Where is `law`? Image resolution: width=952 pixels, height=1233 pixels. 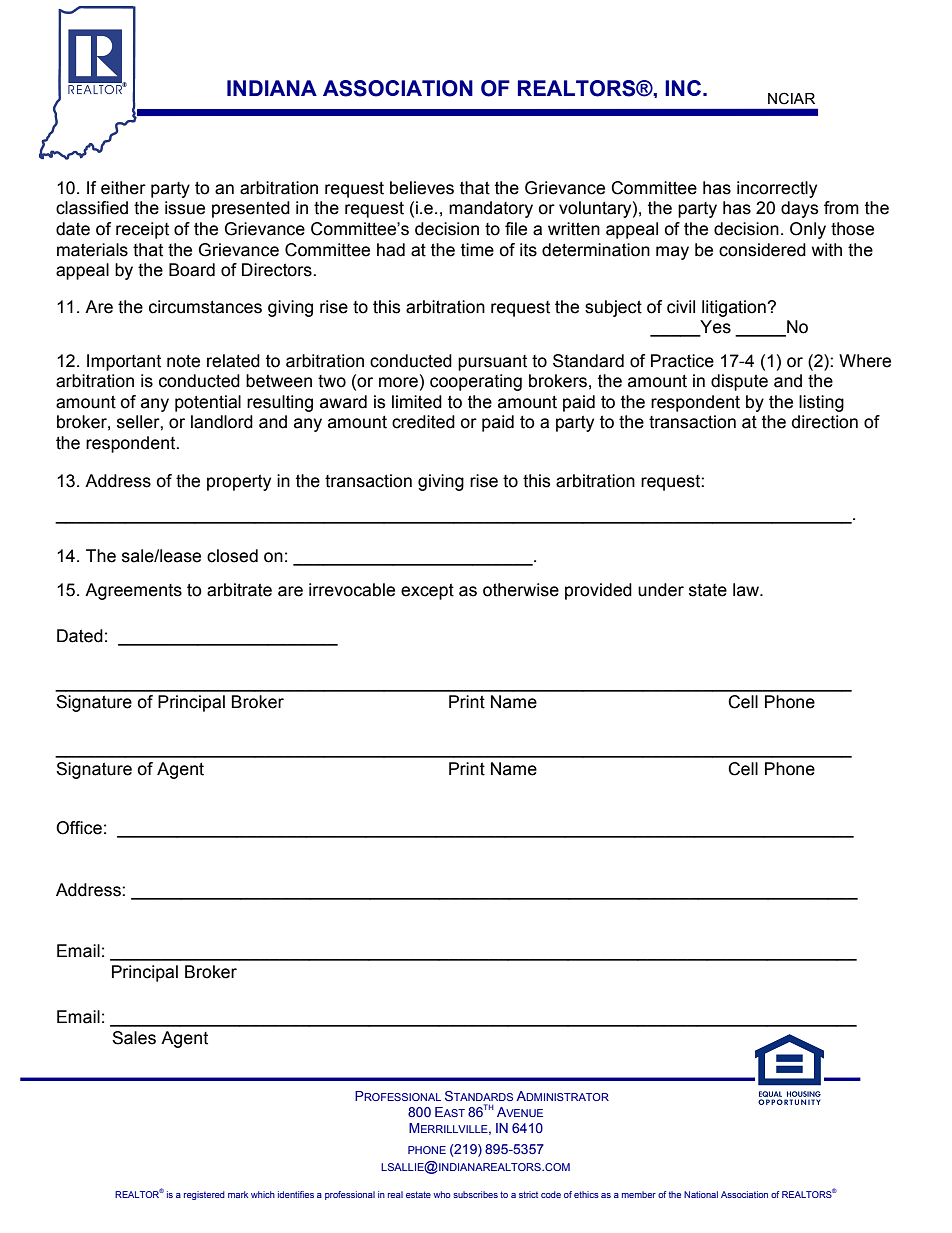
law is located at coordinates (747, 590).
